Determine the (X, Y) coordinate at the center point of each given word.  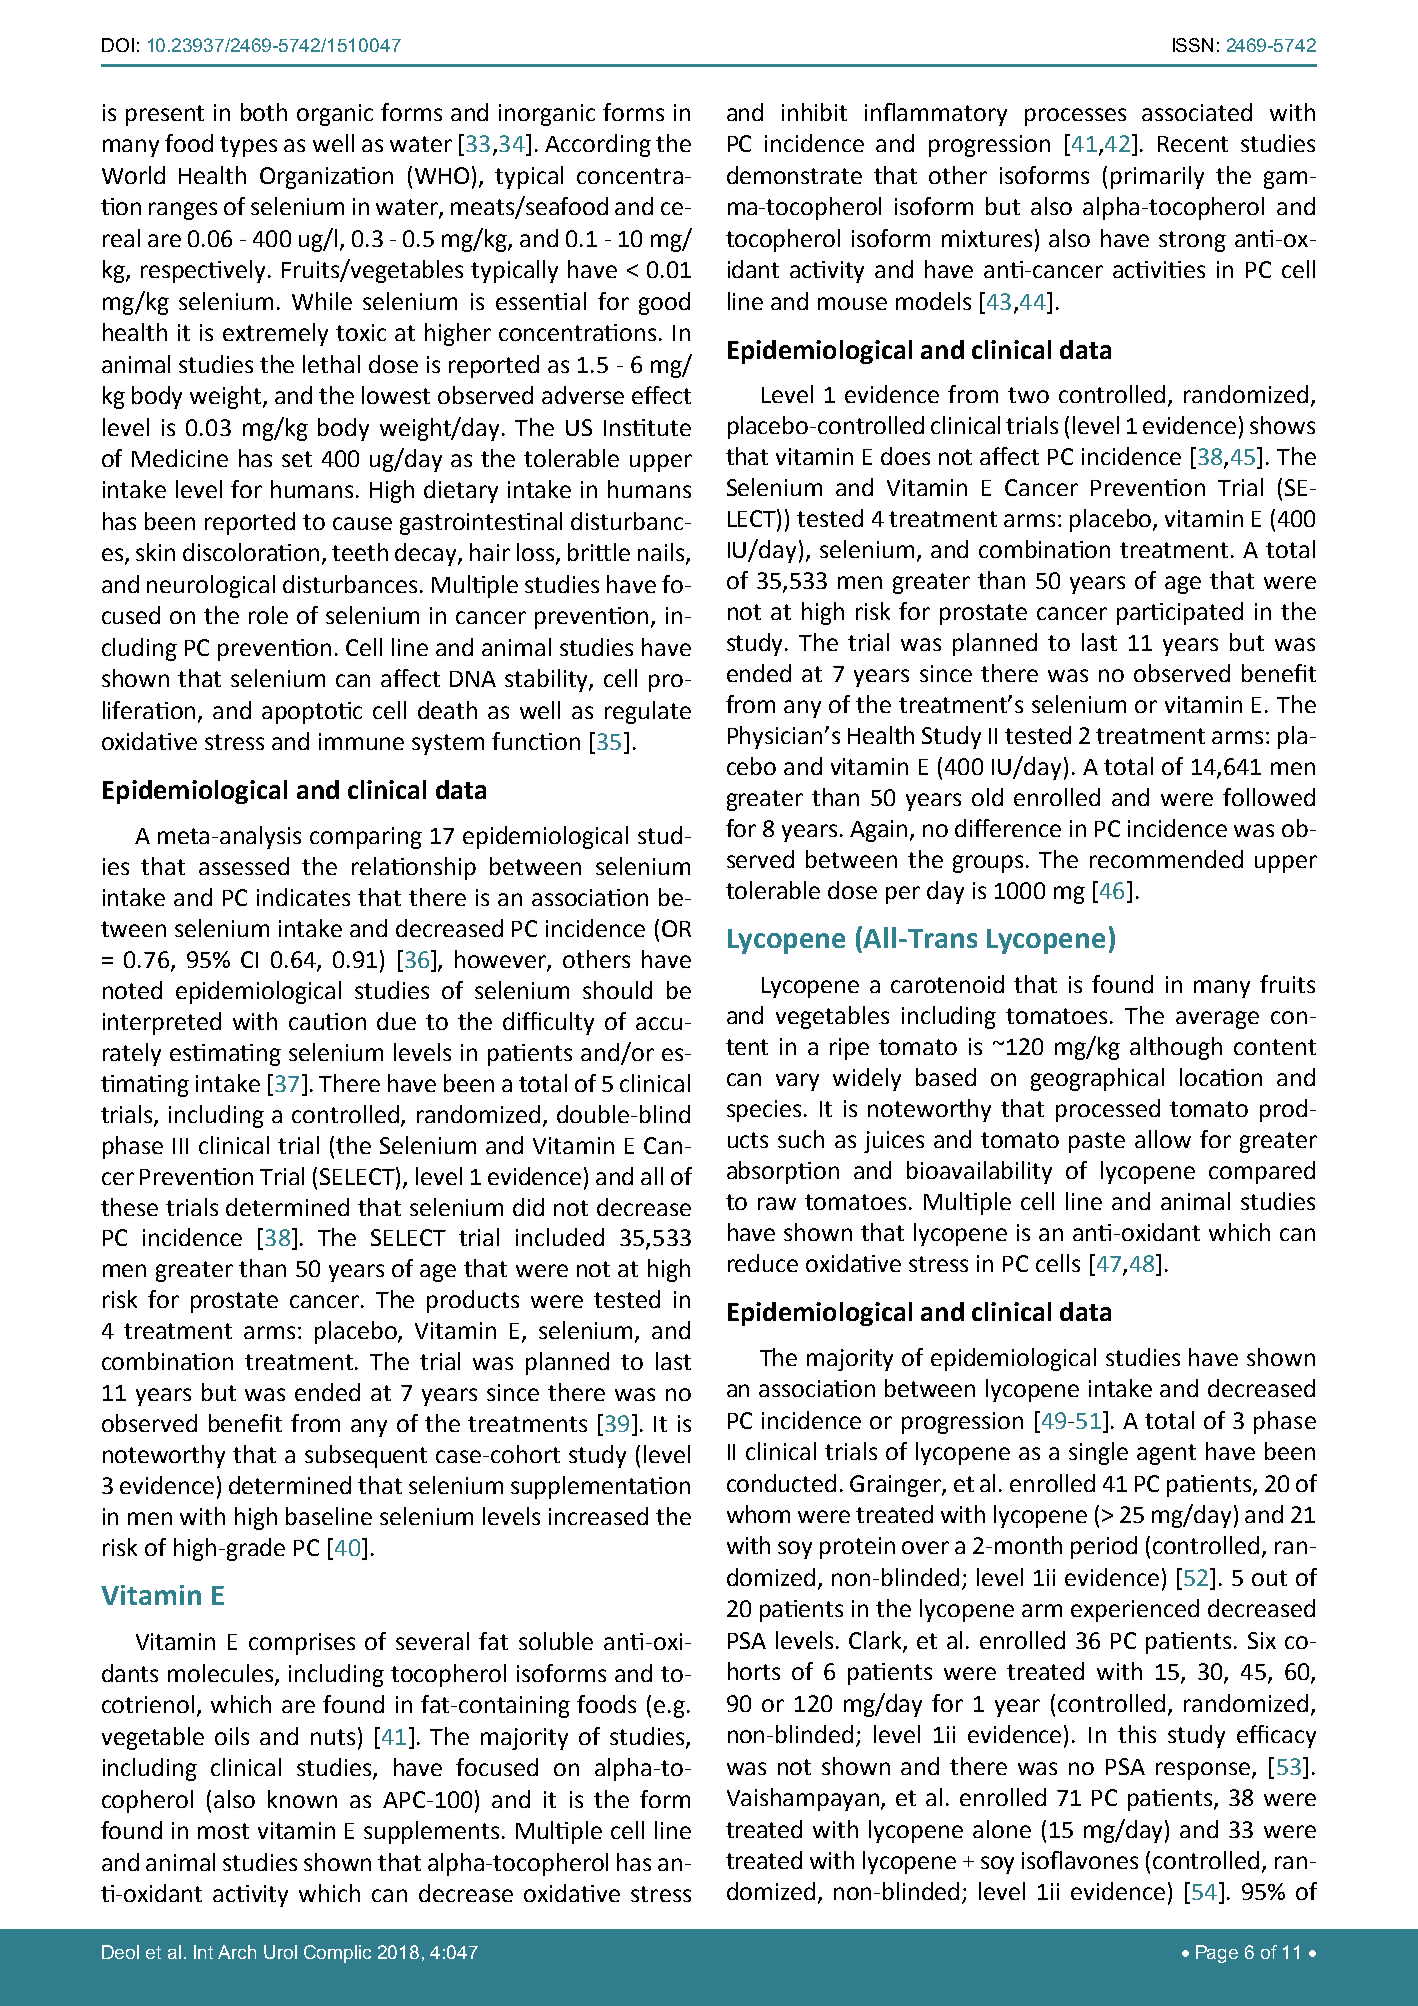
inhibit (814, 112)
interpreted (162, 1023)
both (264, 112)
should (617, 990)
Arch (237, 1952)
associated (1197, 112)
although (1176, 1048)
